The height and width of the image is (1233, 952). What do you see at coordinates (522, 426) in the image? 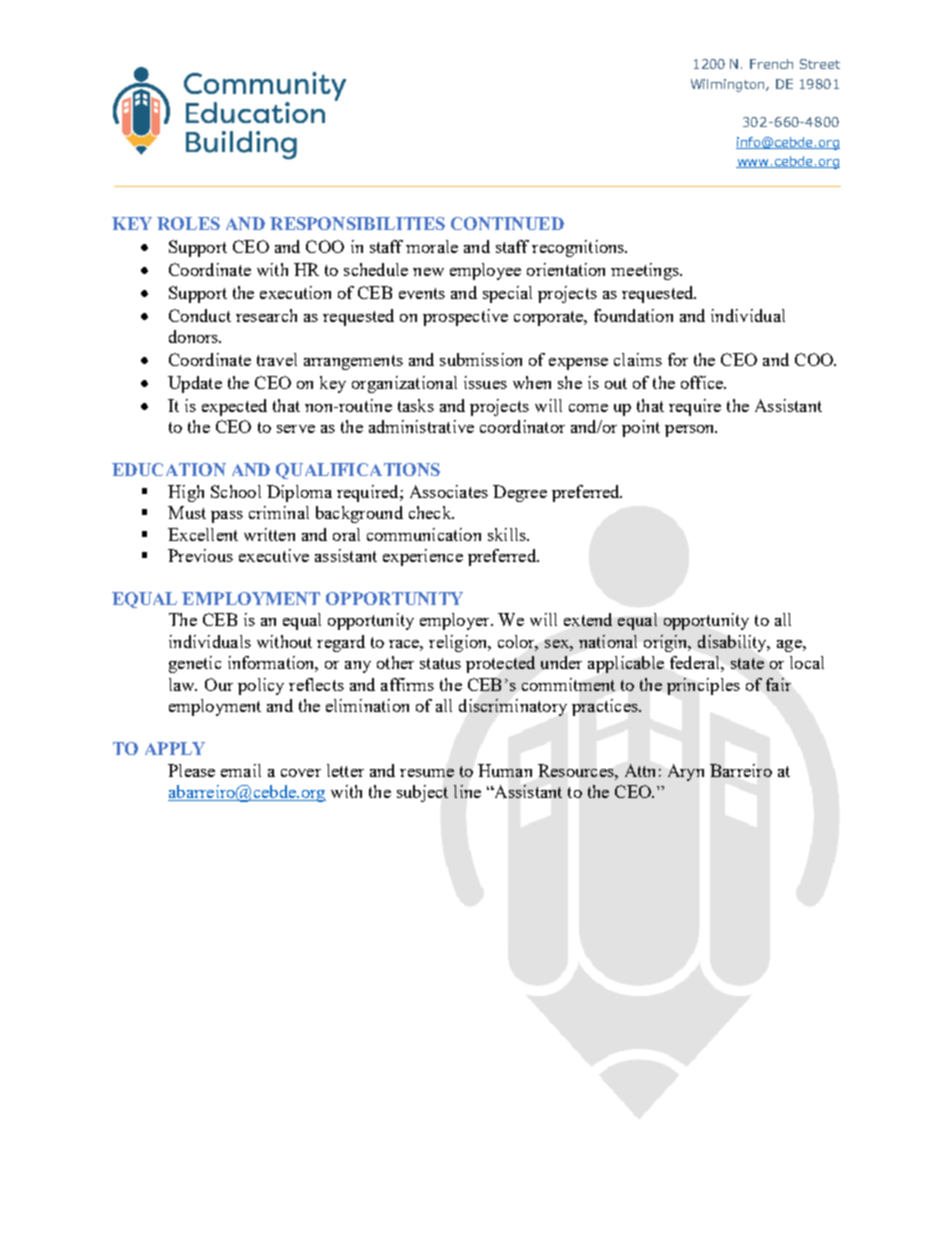
I see `coordinator` at bounding box center [522, 426].
